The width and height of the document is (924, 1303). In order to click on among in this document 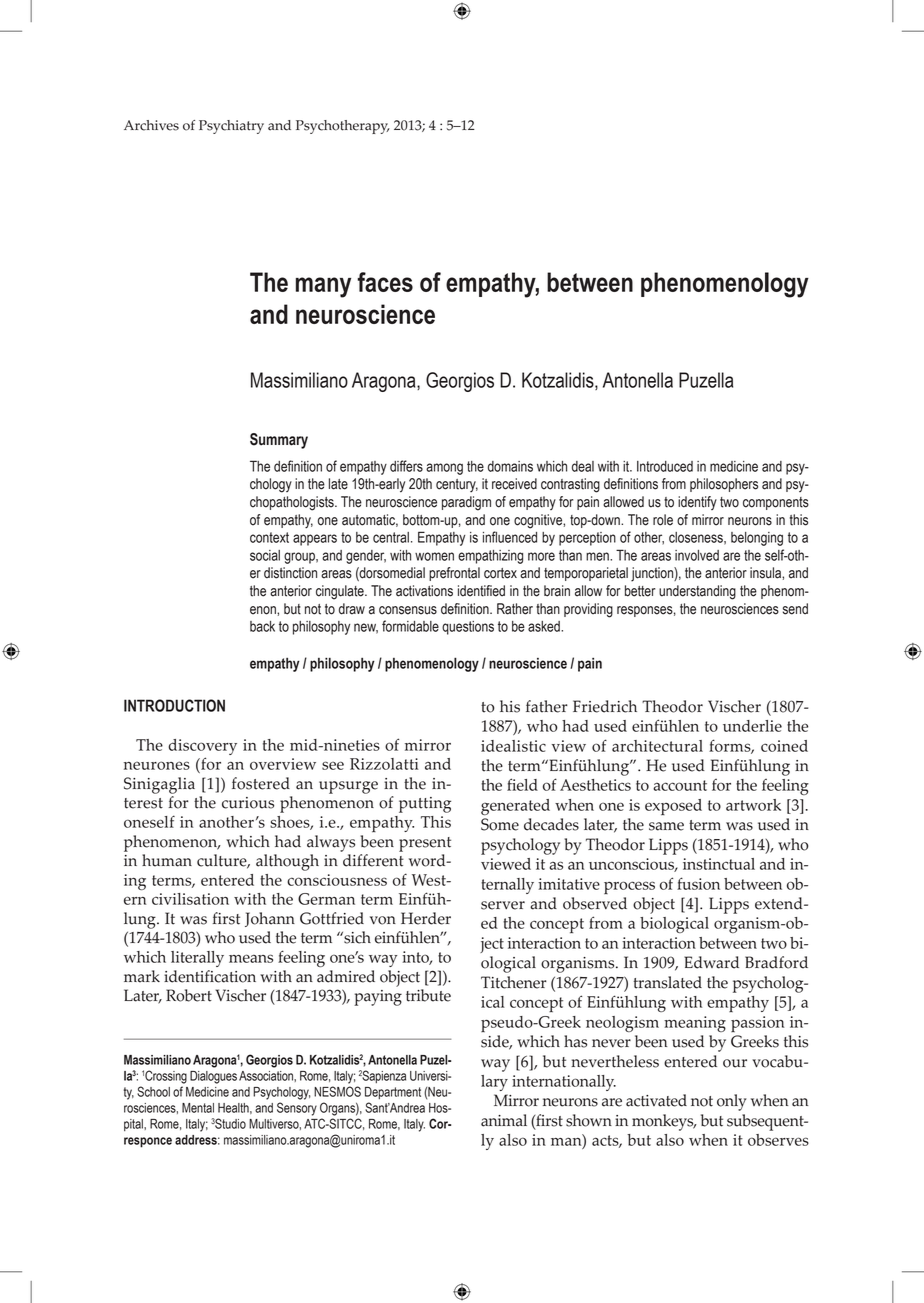, I will do `click(444, 469)`.
